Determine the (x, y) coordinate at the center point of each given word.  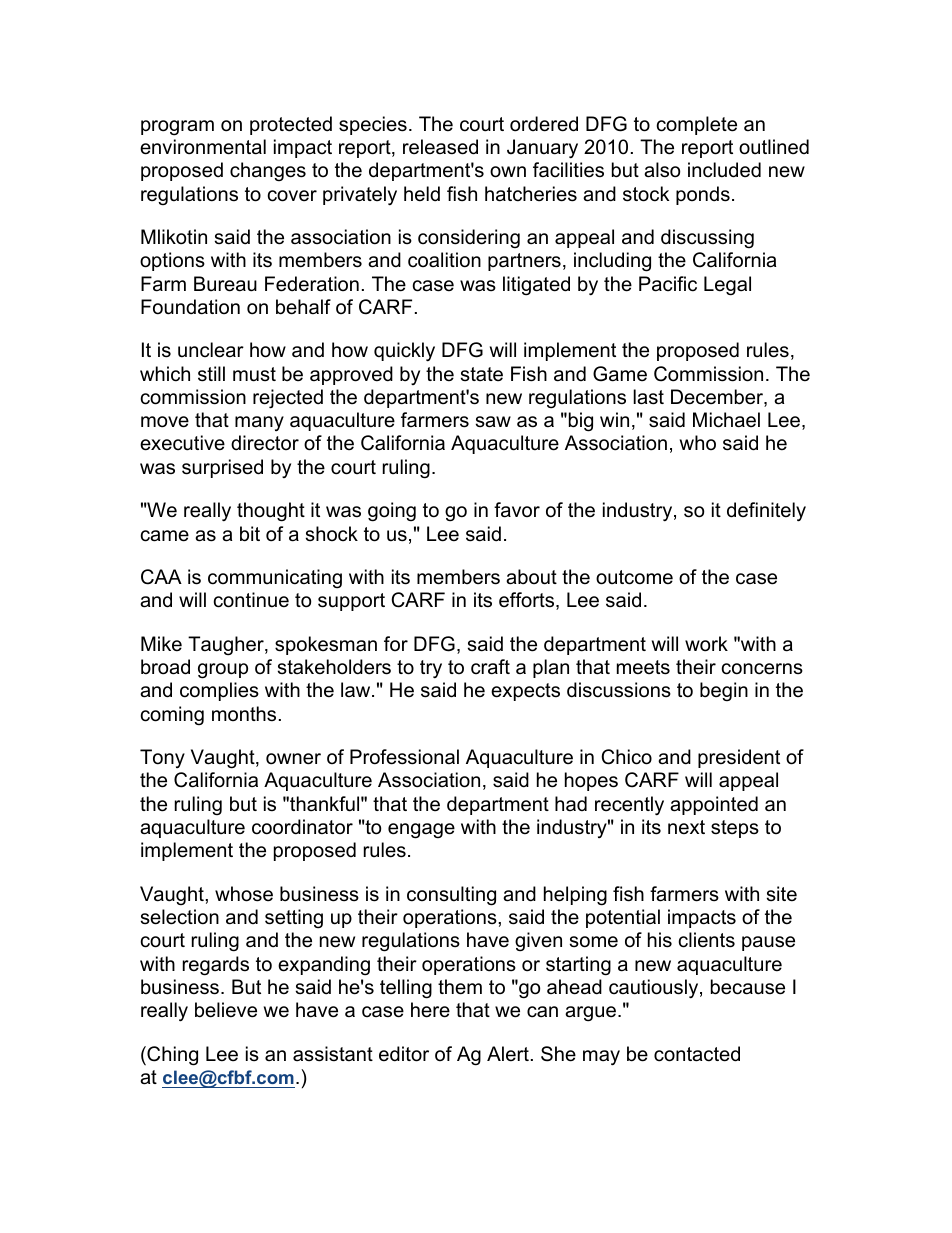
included (724, 170)
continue (251, 600)
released (440, 147)
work (706, 644)
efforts (528, 601)
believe (226, 1010)
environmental (203, 147)
